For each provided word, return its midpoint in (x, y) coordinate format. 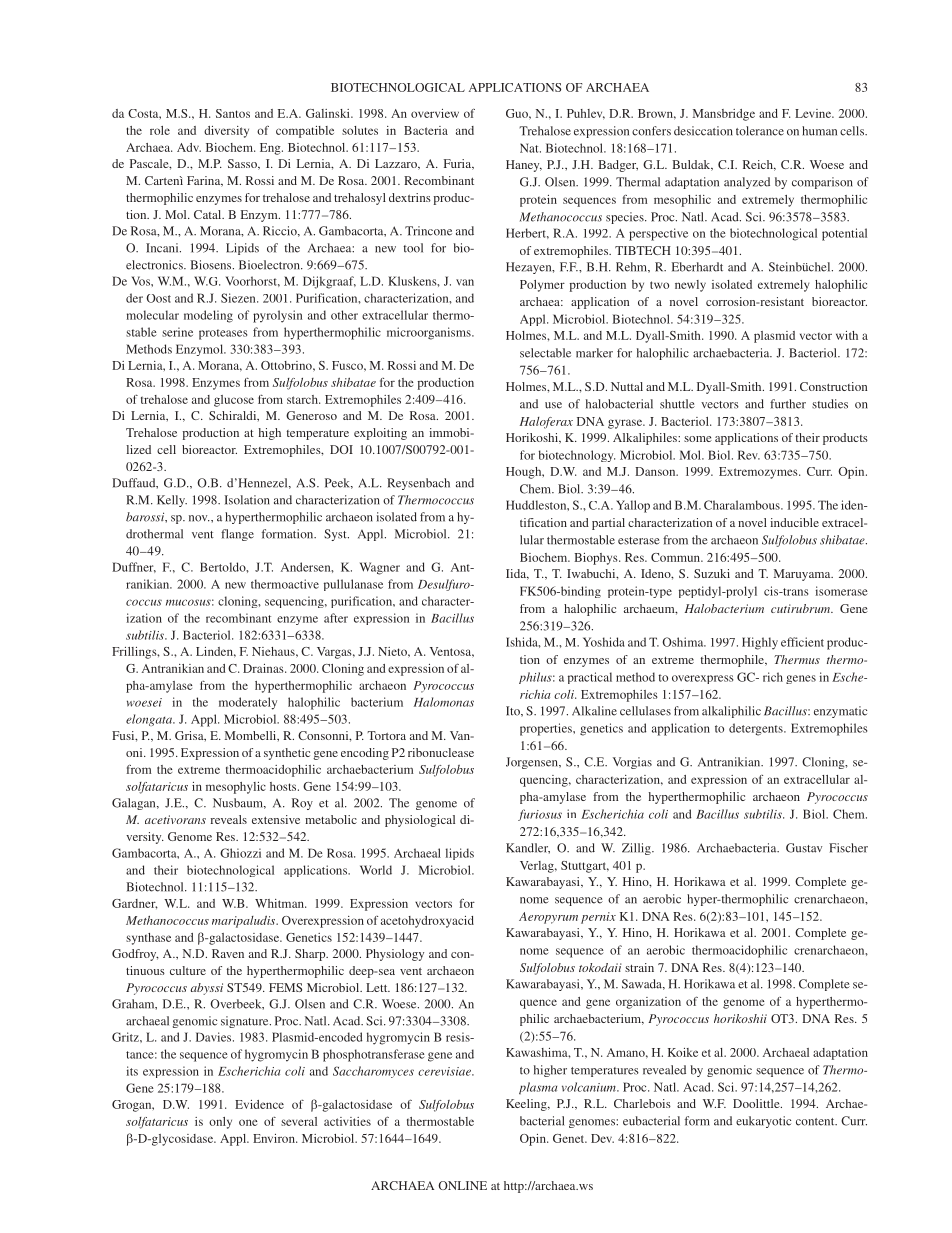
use (553, 405)
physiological (420, 821)
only (220, 1123)
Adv (189, 147)
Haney (524, 166)
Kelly (172, 501)
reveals (229, 819)
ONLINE (462, 1185)
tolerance (760, 131)
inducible (794, 522)
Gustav (804, 848)
